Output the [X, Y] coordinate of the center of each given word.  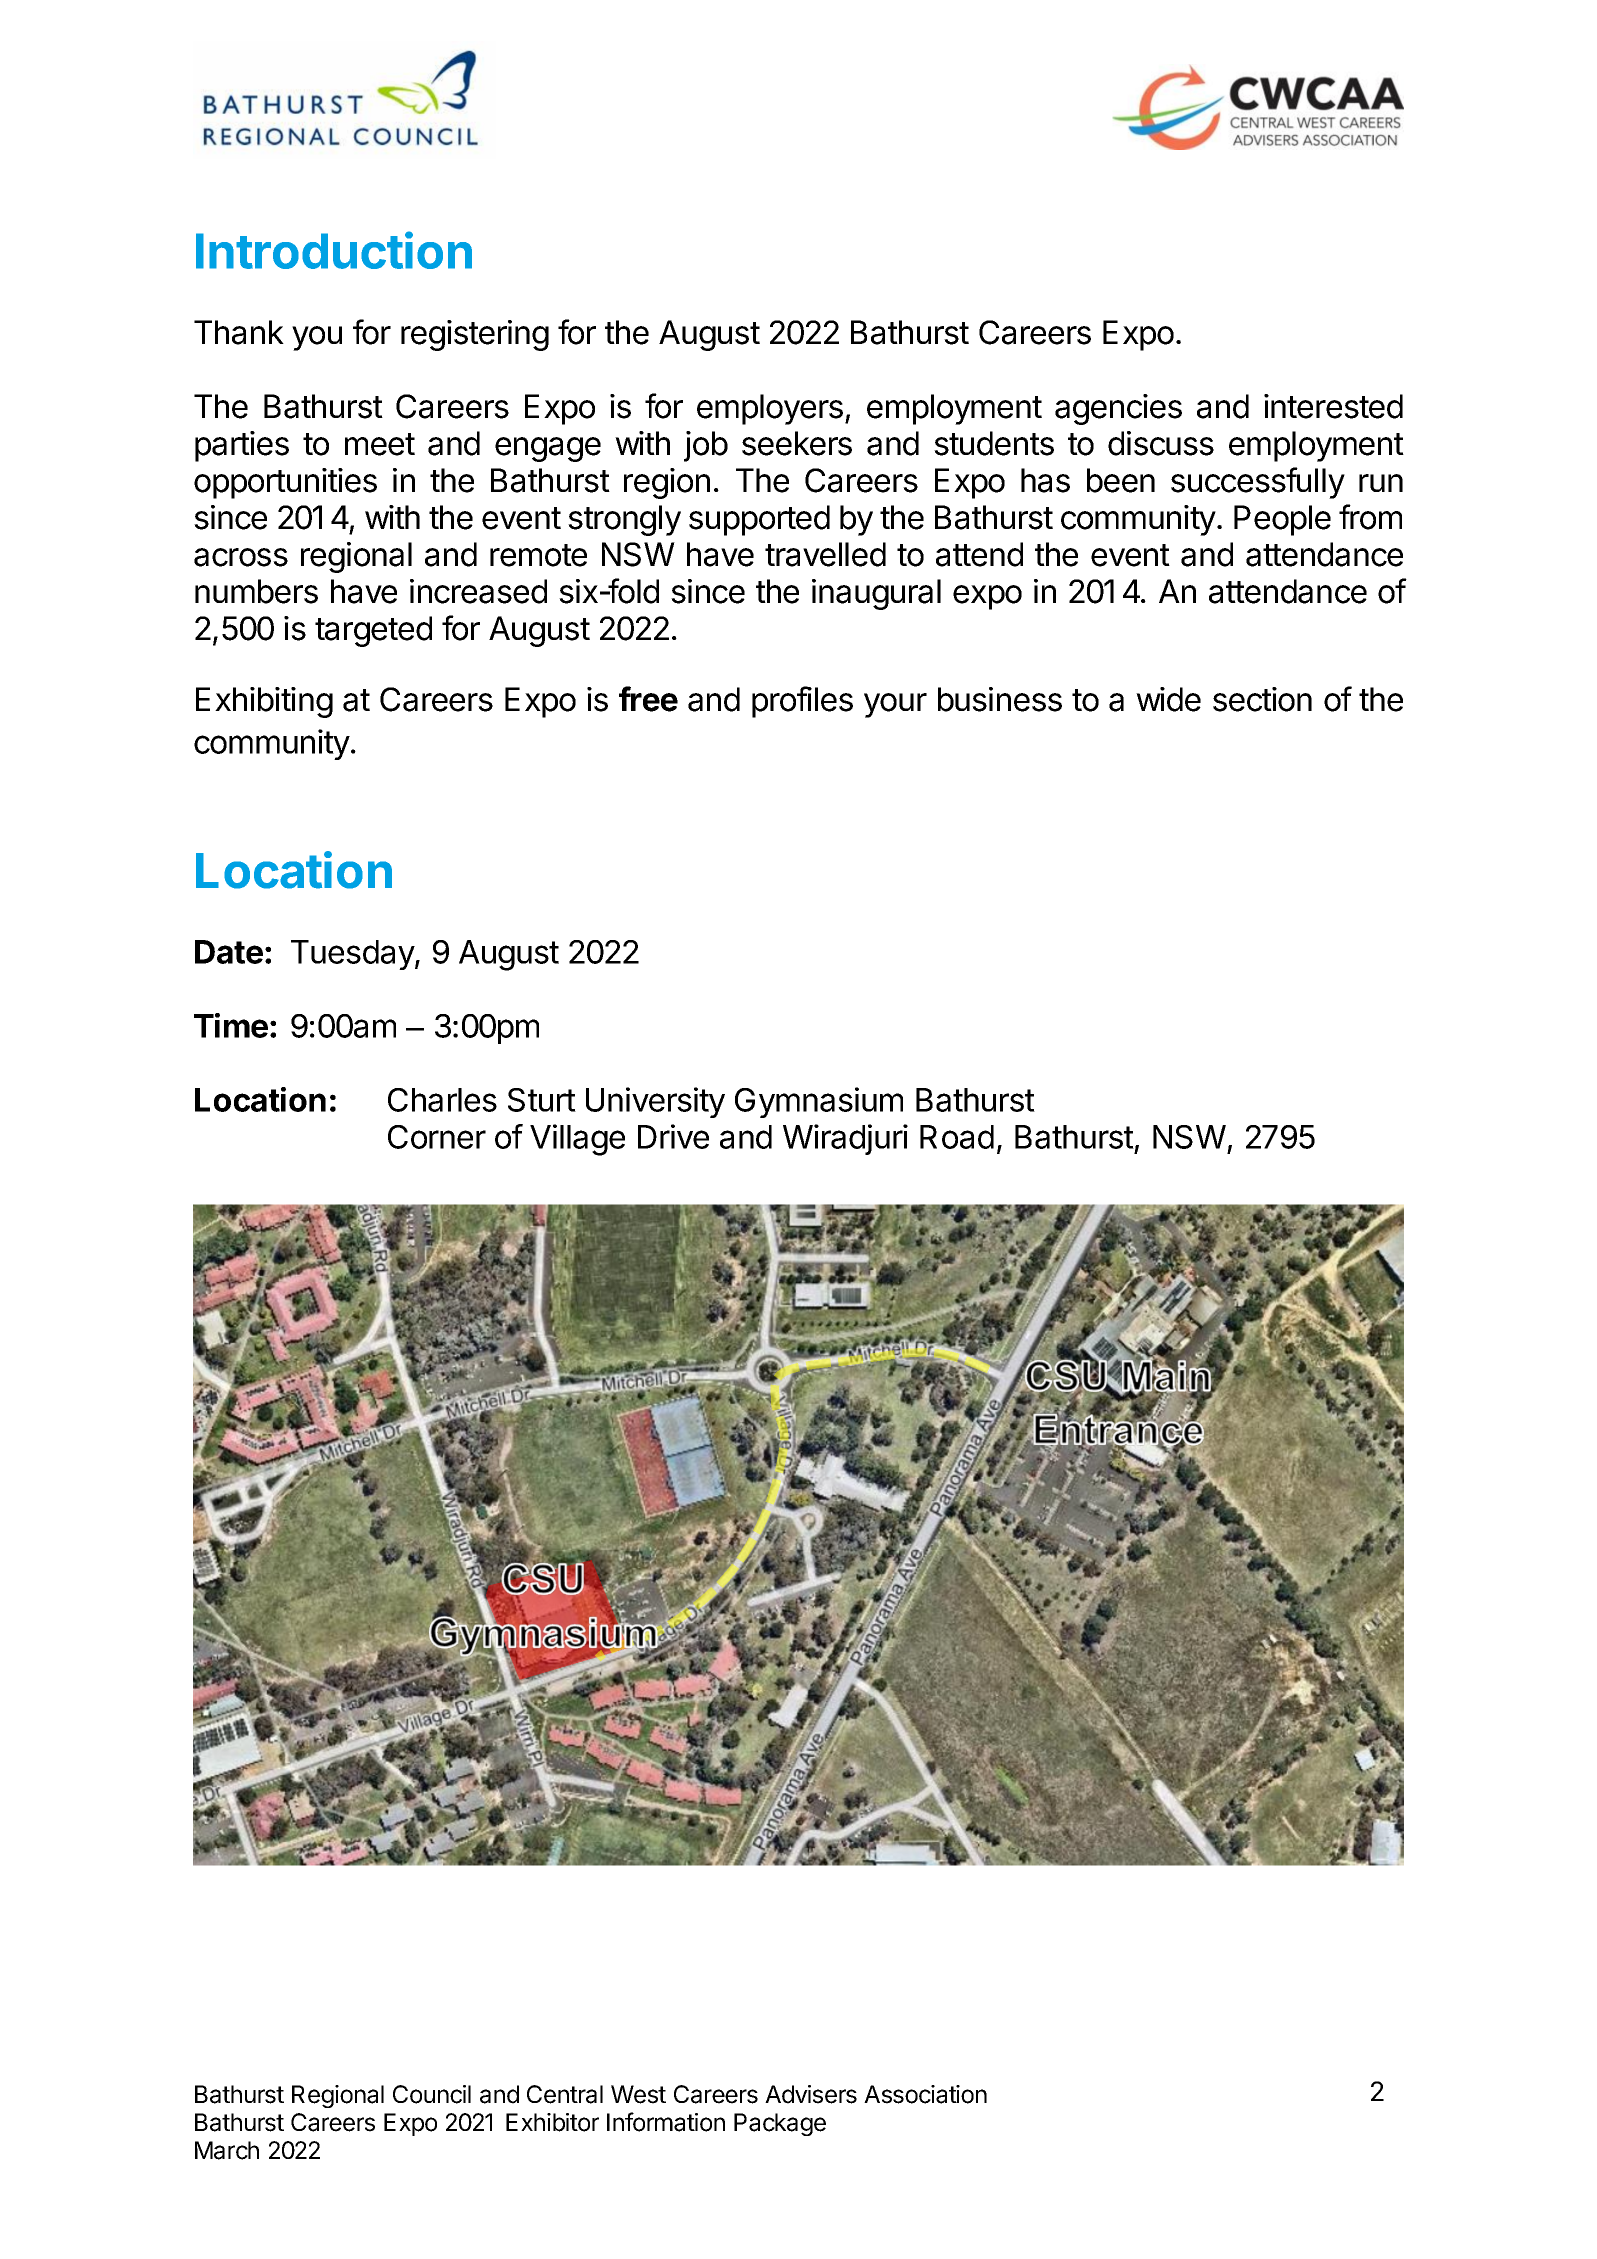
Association [925, 2094]
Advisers [811, 2094]
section [1262, 699]
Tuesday [353, 955]
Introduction [334, 250]
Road [957, 1137]
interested [1333, 406]
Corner [437, 1137]
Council [432, 2094]
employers [770, 409]
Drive [673, 1136]
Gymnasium [819, 1102]
